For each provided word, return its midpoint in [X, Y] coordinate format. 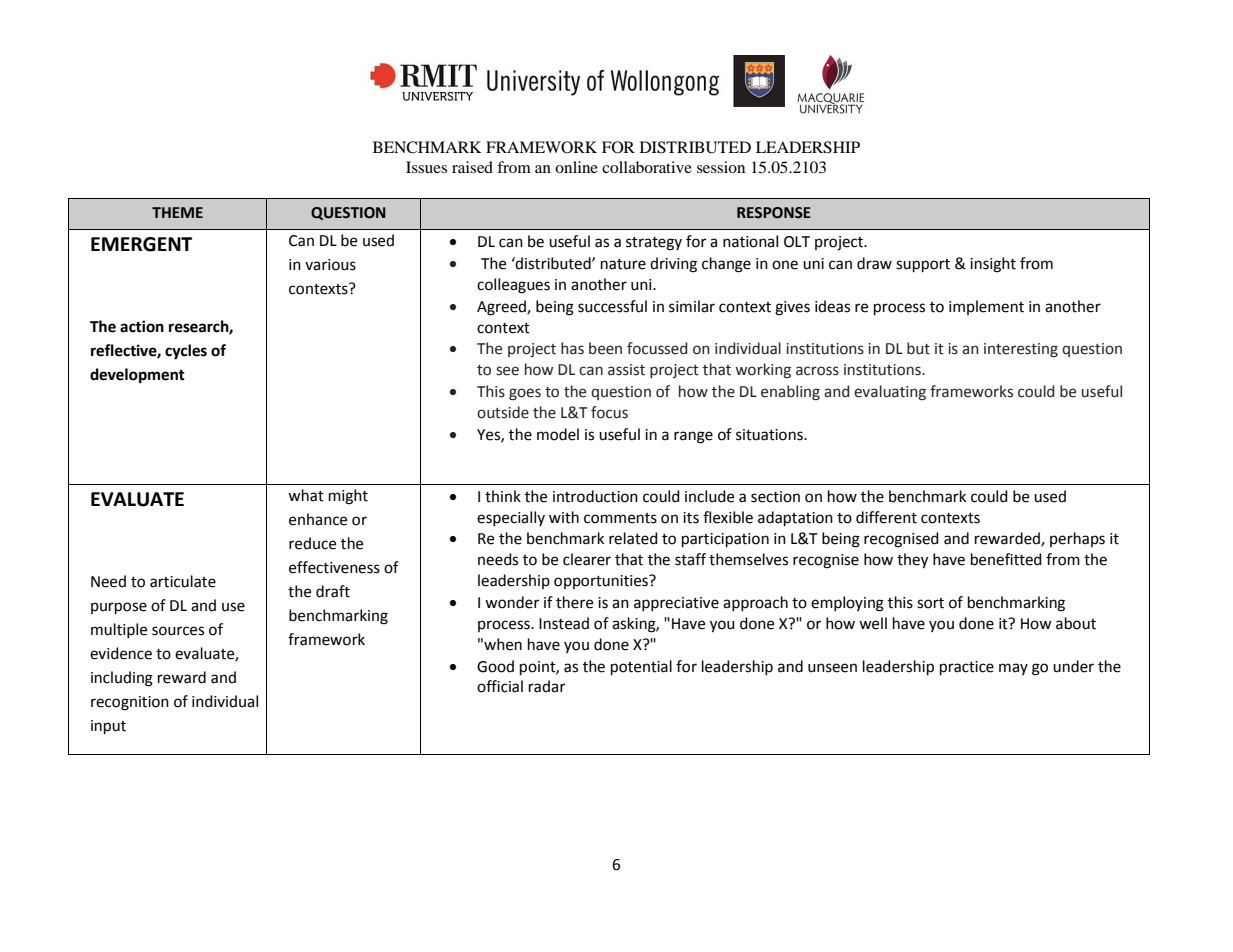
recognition [130, 703]
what [306, 495]
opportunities [602, 582]
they [912, 561]
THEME [177, 212]
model [558, 434]
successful [612, 306]
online [576, 167]
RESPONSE [774, 213]
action [142, 326]
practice [967, 668]
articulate [183, 581]
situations [770, 435]
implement [986, 307]
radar [547, 686]
